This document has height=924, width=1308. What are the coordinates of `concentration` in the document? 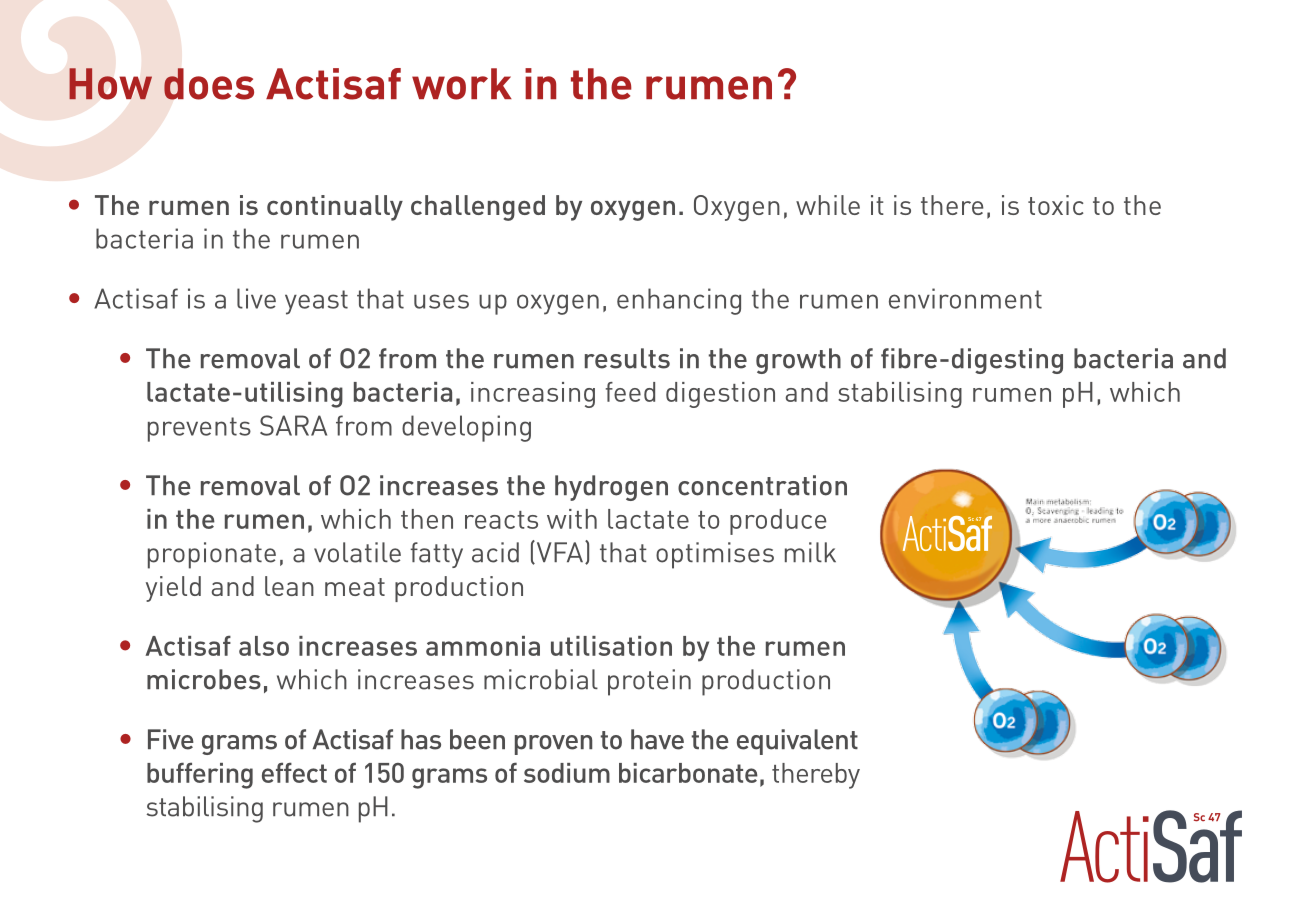 It's located at (762, 485).
